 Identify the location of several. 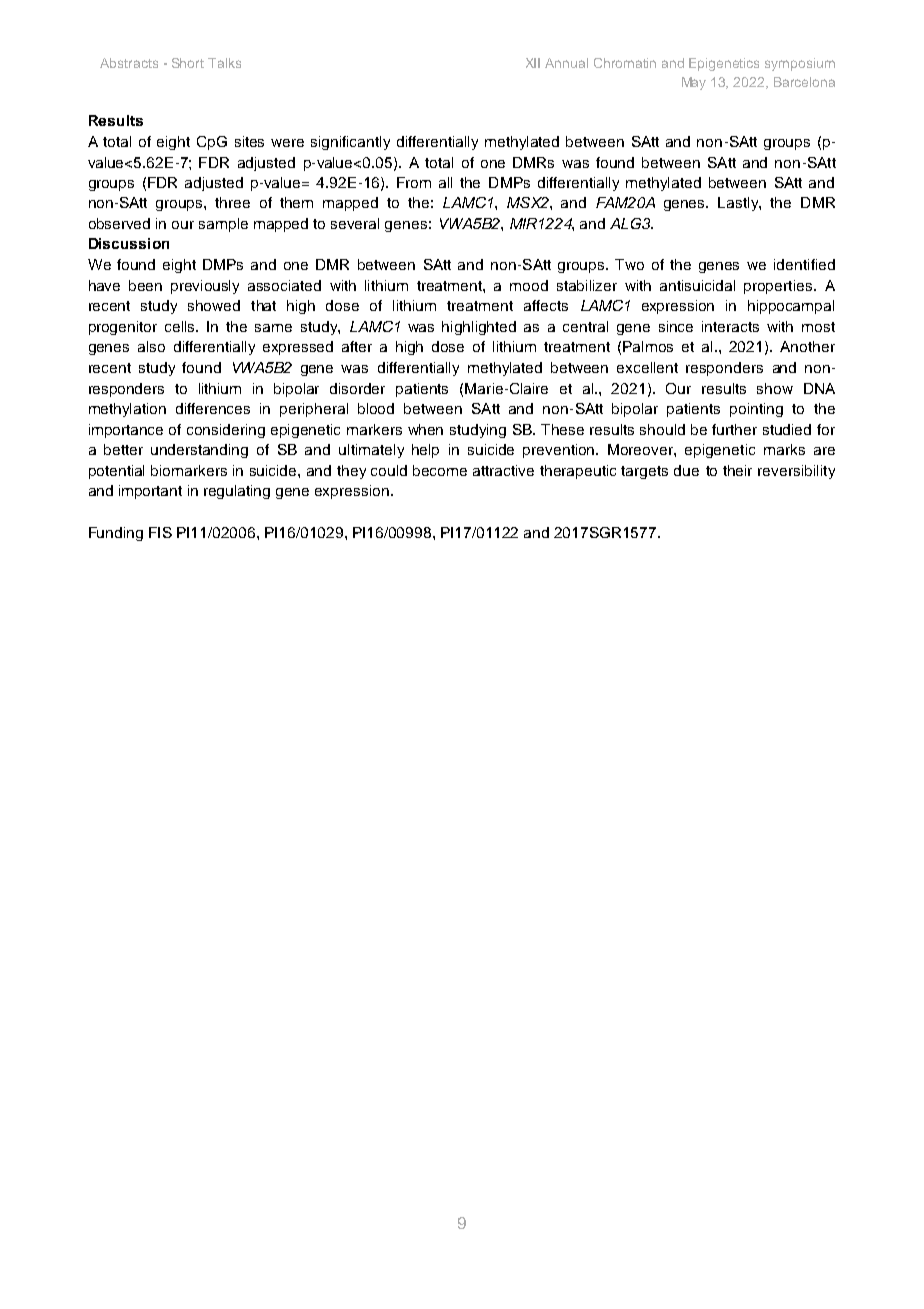
(355, 223).
